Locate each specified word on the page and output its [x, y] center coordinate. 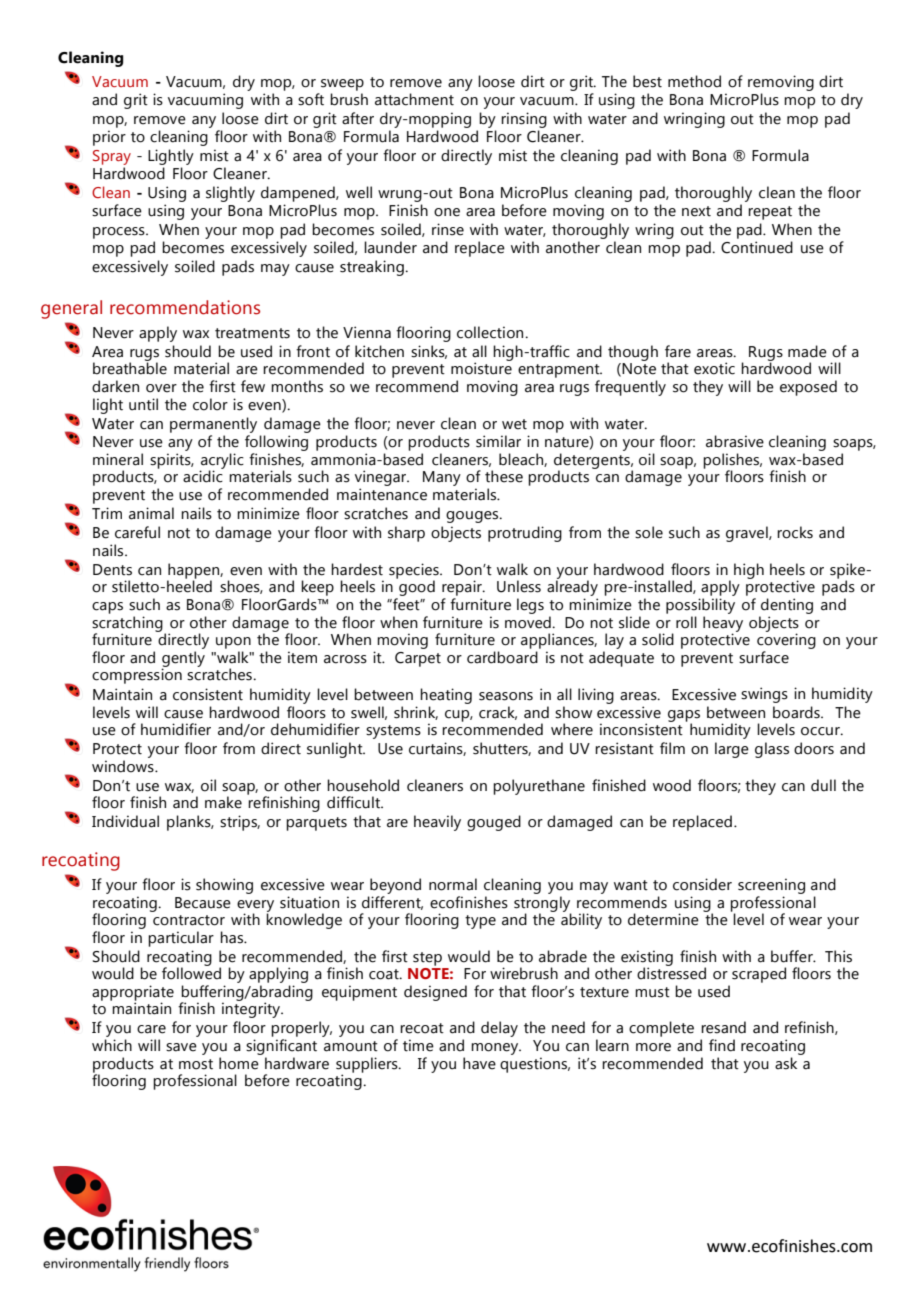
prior [109, 138]
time [418, 1045]
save [181, 1047]
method [694, 81]
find [722, 1045]
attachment [414, 99]
